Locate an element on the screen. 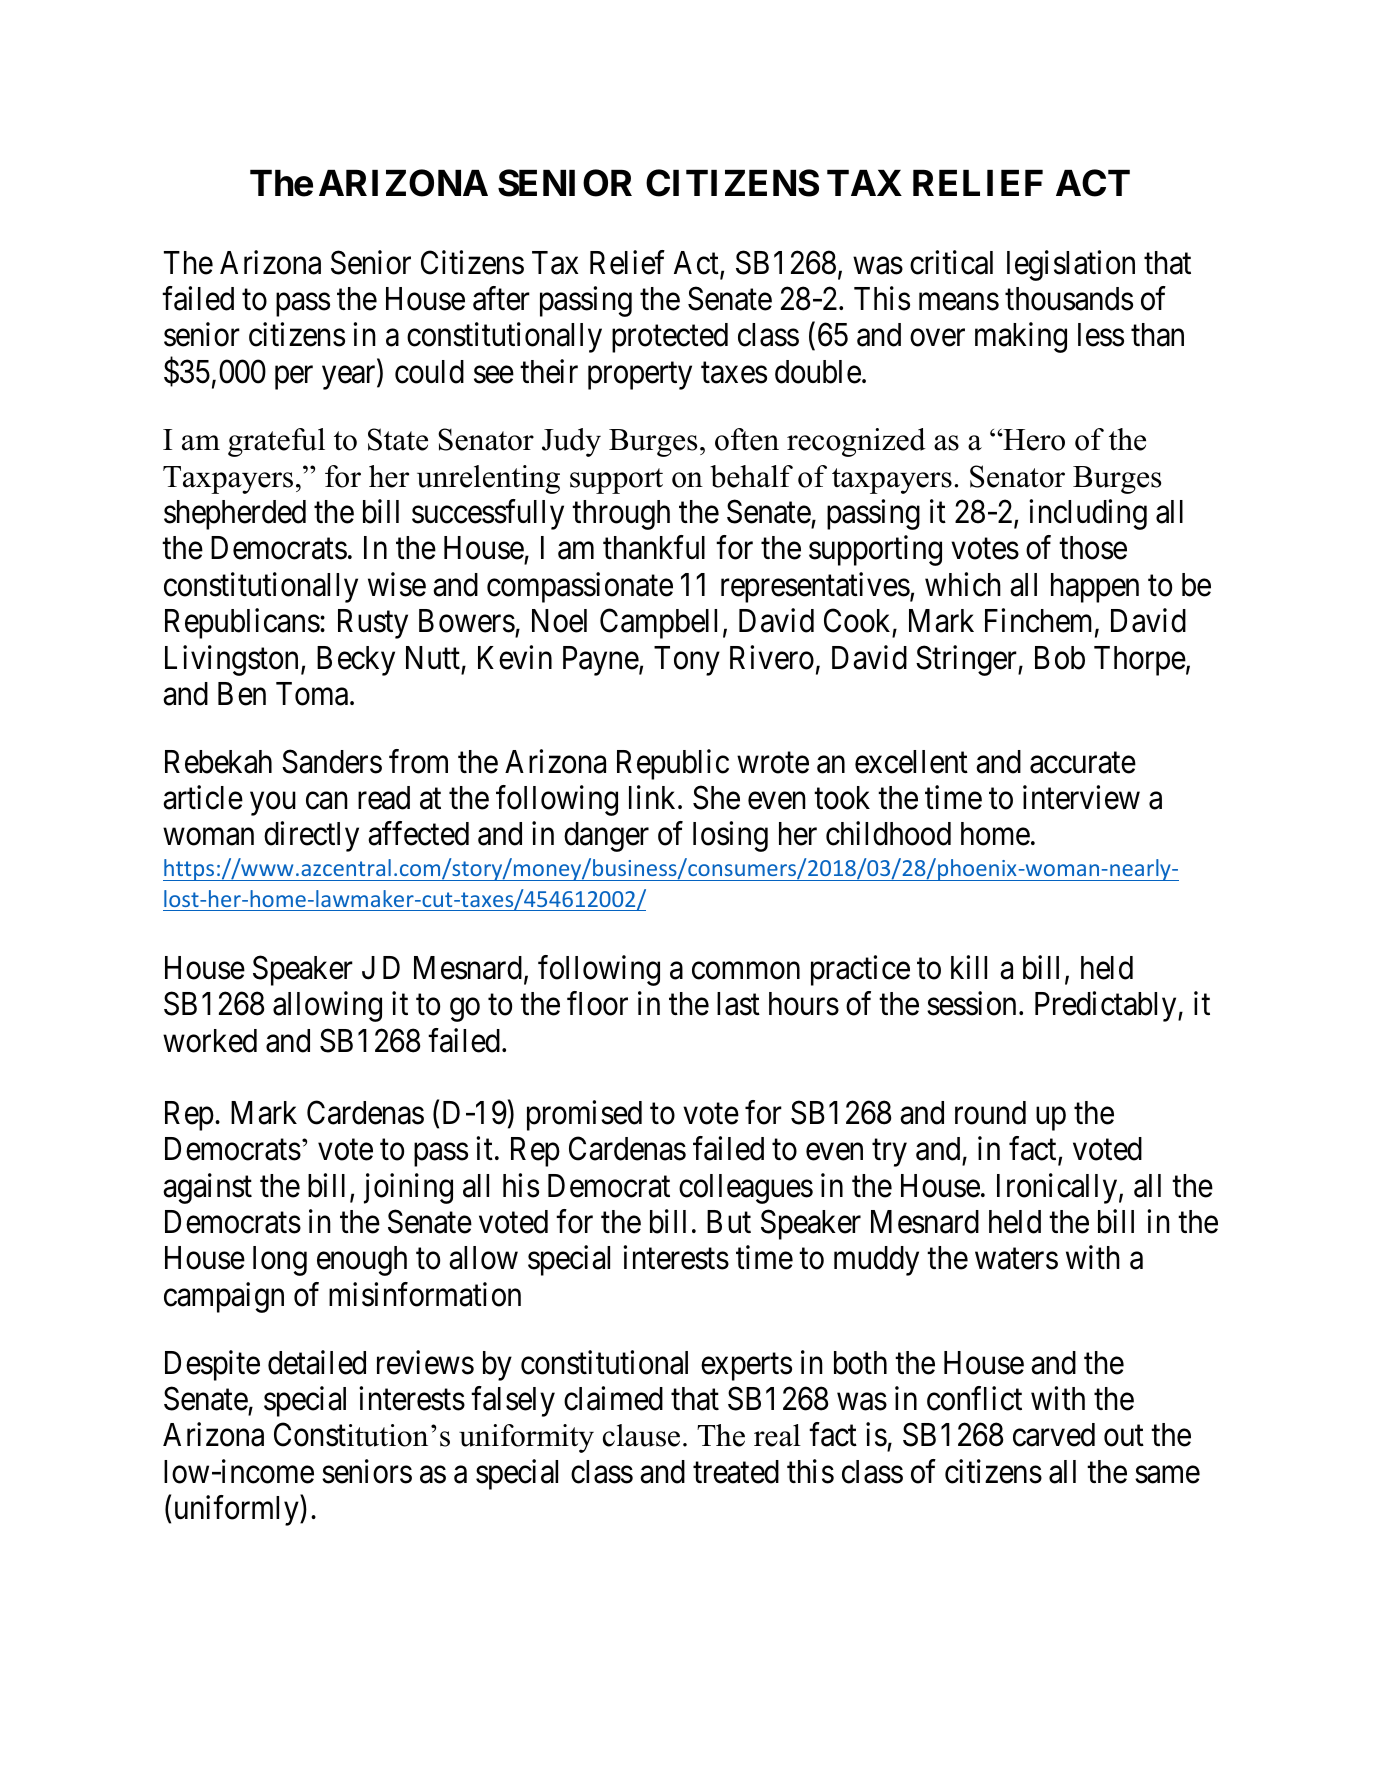 Image resolution: width=1381 pixels, height=1787 pixels. carved is located at coordinates (1054, 1435).
